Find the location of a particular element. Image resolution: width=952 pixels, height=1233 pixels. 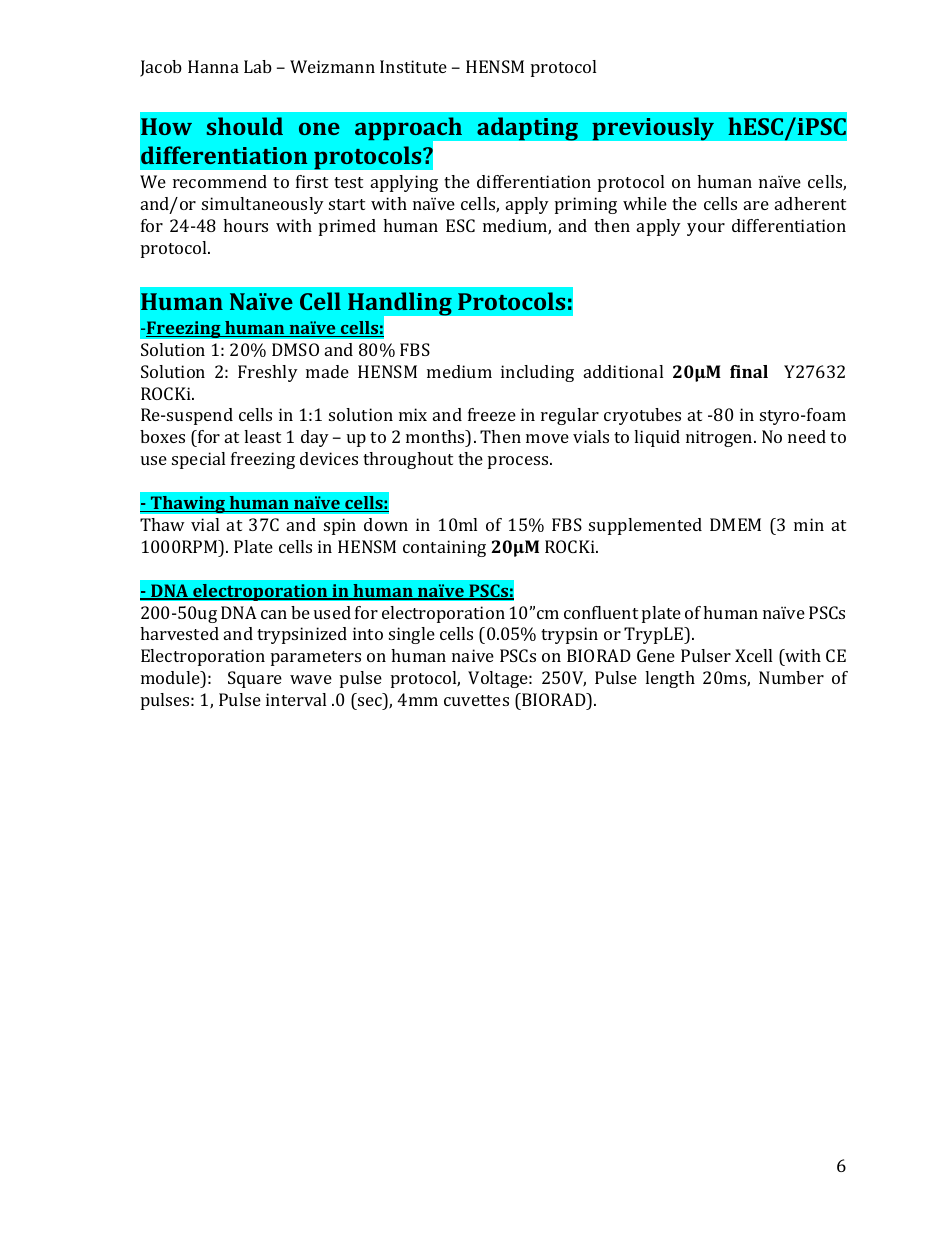

Square is located at coordinates (255, 679).
